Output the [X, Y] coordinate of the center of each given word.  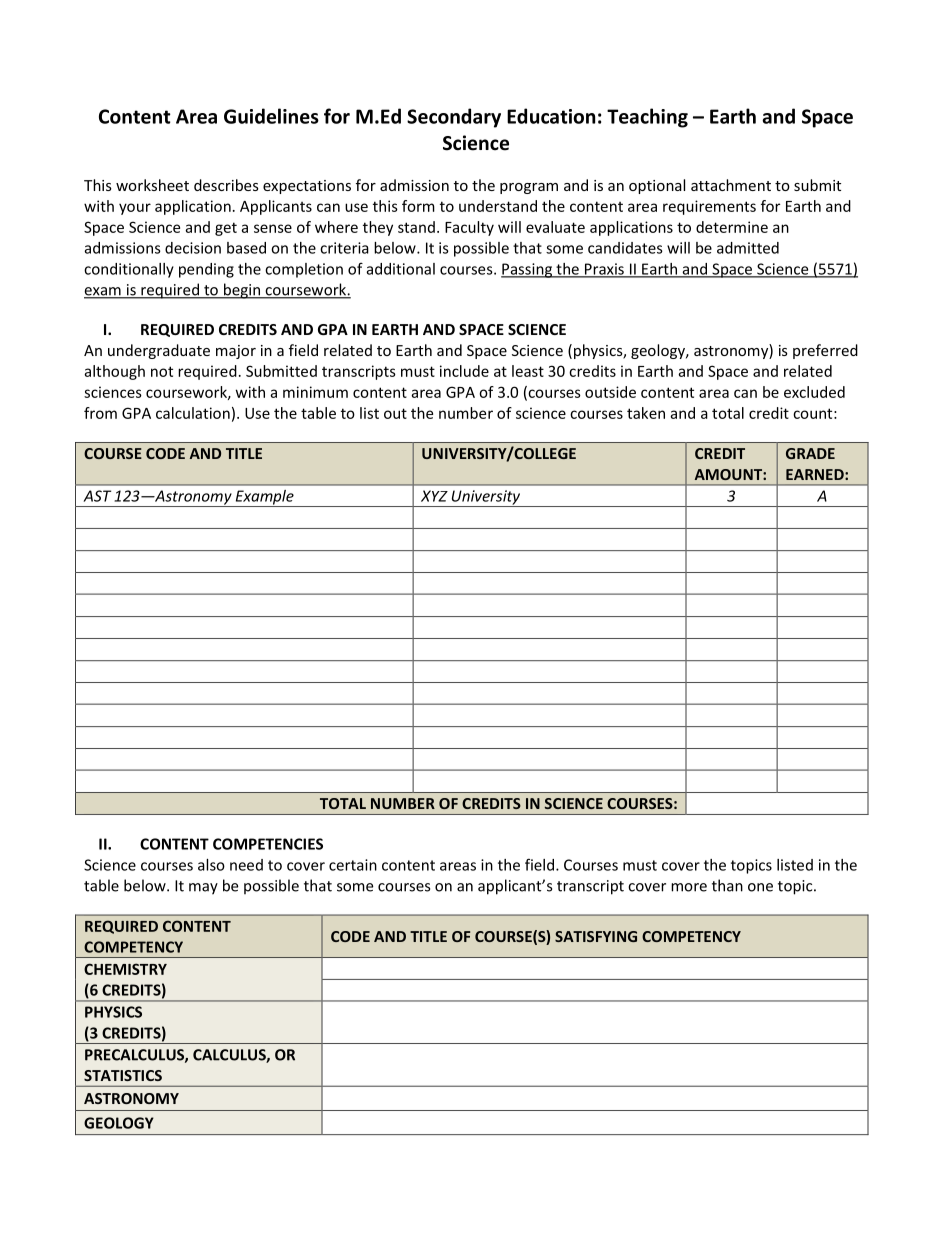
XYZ [434, 496]
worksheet [152, 185]
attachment [731, 185]
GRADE [810, 453]
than [727, 885]
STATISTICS [123, 1075]
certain [353, 865]
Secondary [454, 118]
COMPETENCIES [268, 844]
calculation [193, 413]
